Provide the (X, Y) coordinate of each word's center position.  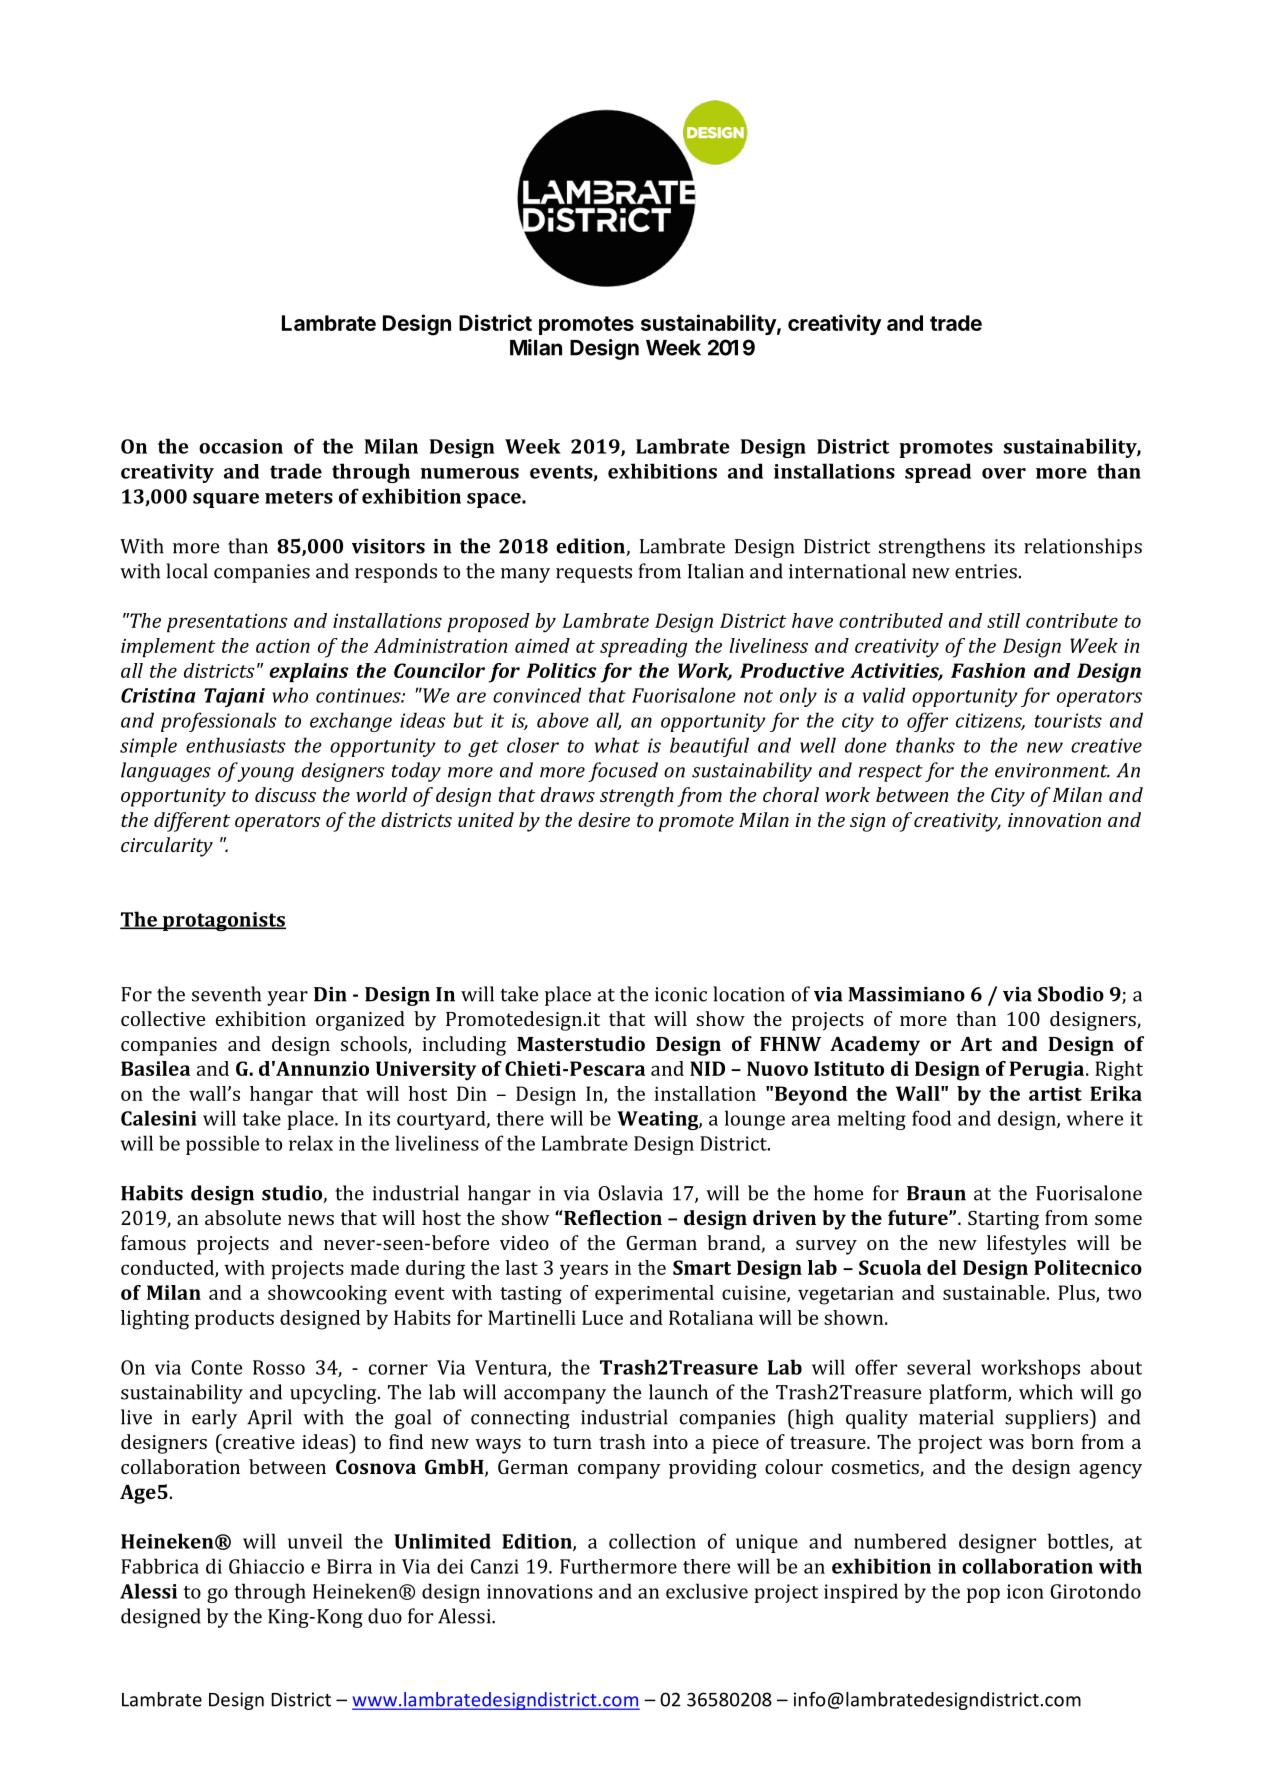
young (266, 774)
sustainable (994, 1292)
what (617, 745)
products (234, 1319)
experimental (654, 1294)
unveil (315, 1541)
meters (299, 497)
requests (594, 574)
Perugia (1046, 1071)
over (1004, 473)
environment (1052, 770)
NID (707, 1068)
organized (360, 1021)
